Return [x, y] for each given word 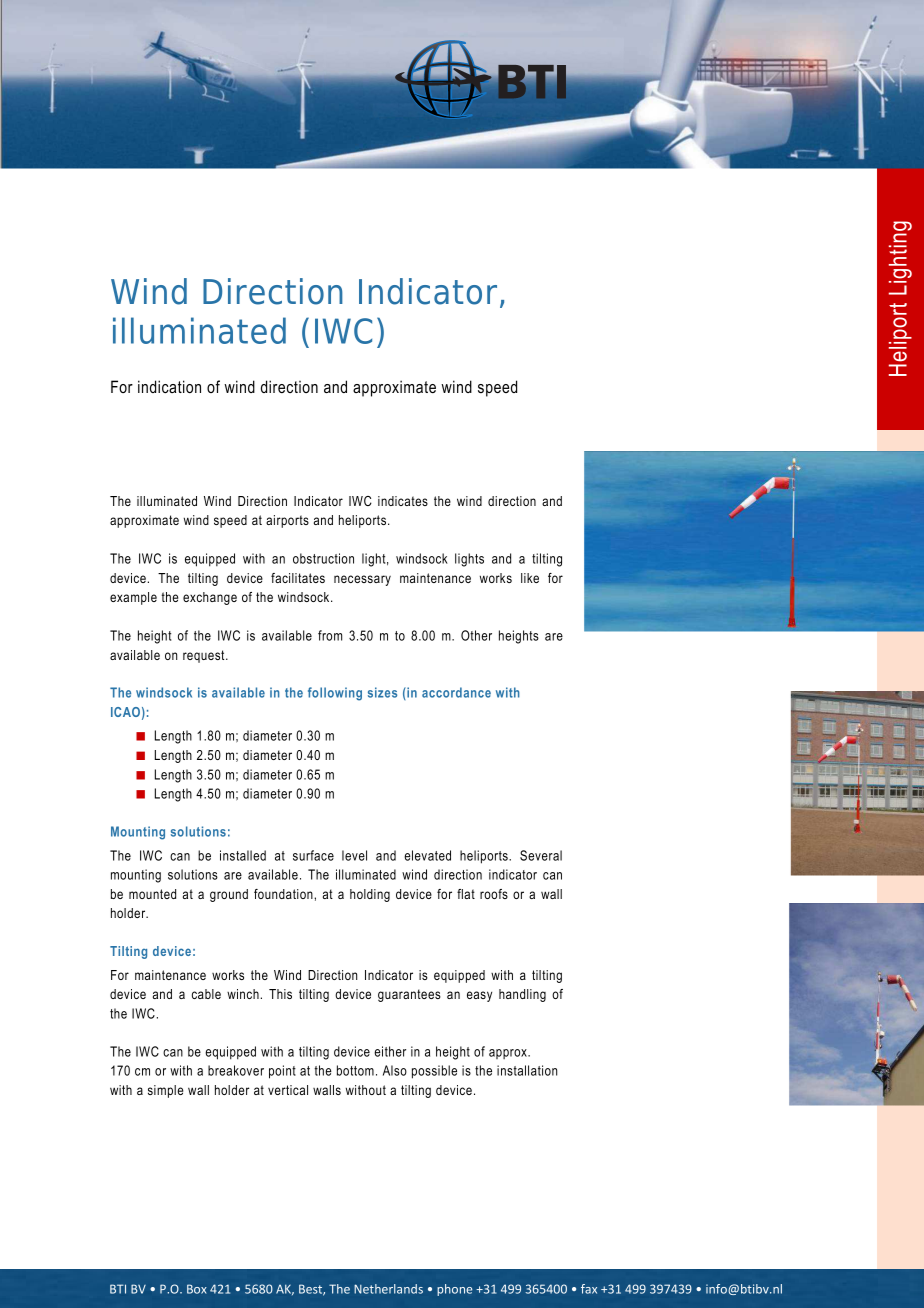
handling [522, 995]
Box [197, 1289]
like [530, 578]
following [335, 694]
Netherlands [388, 1289]
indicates [403, 501]
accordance [456, 692]
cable [206, 994]
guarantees [409, 995]
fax [589, 1289]
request [205, 656]
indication [169, 386]
